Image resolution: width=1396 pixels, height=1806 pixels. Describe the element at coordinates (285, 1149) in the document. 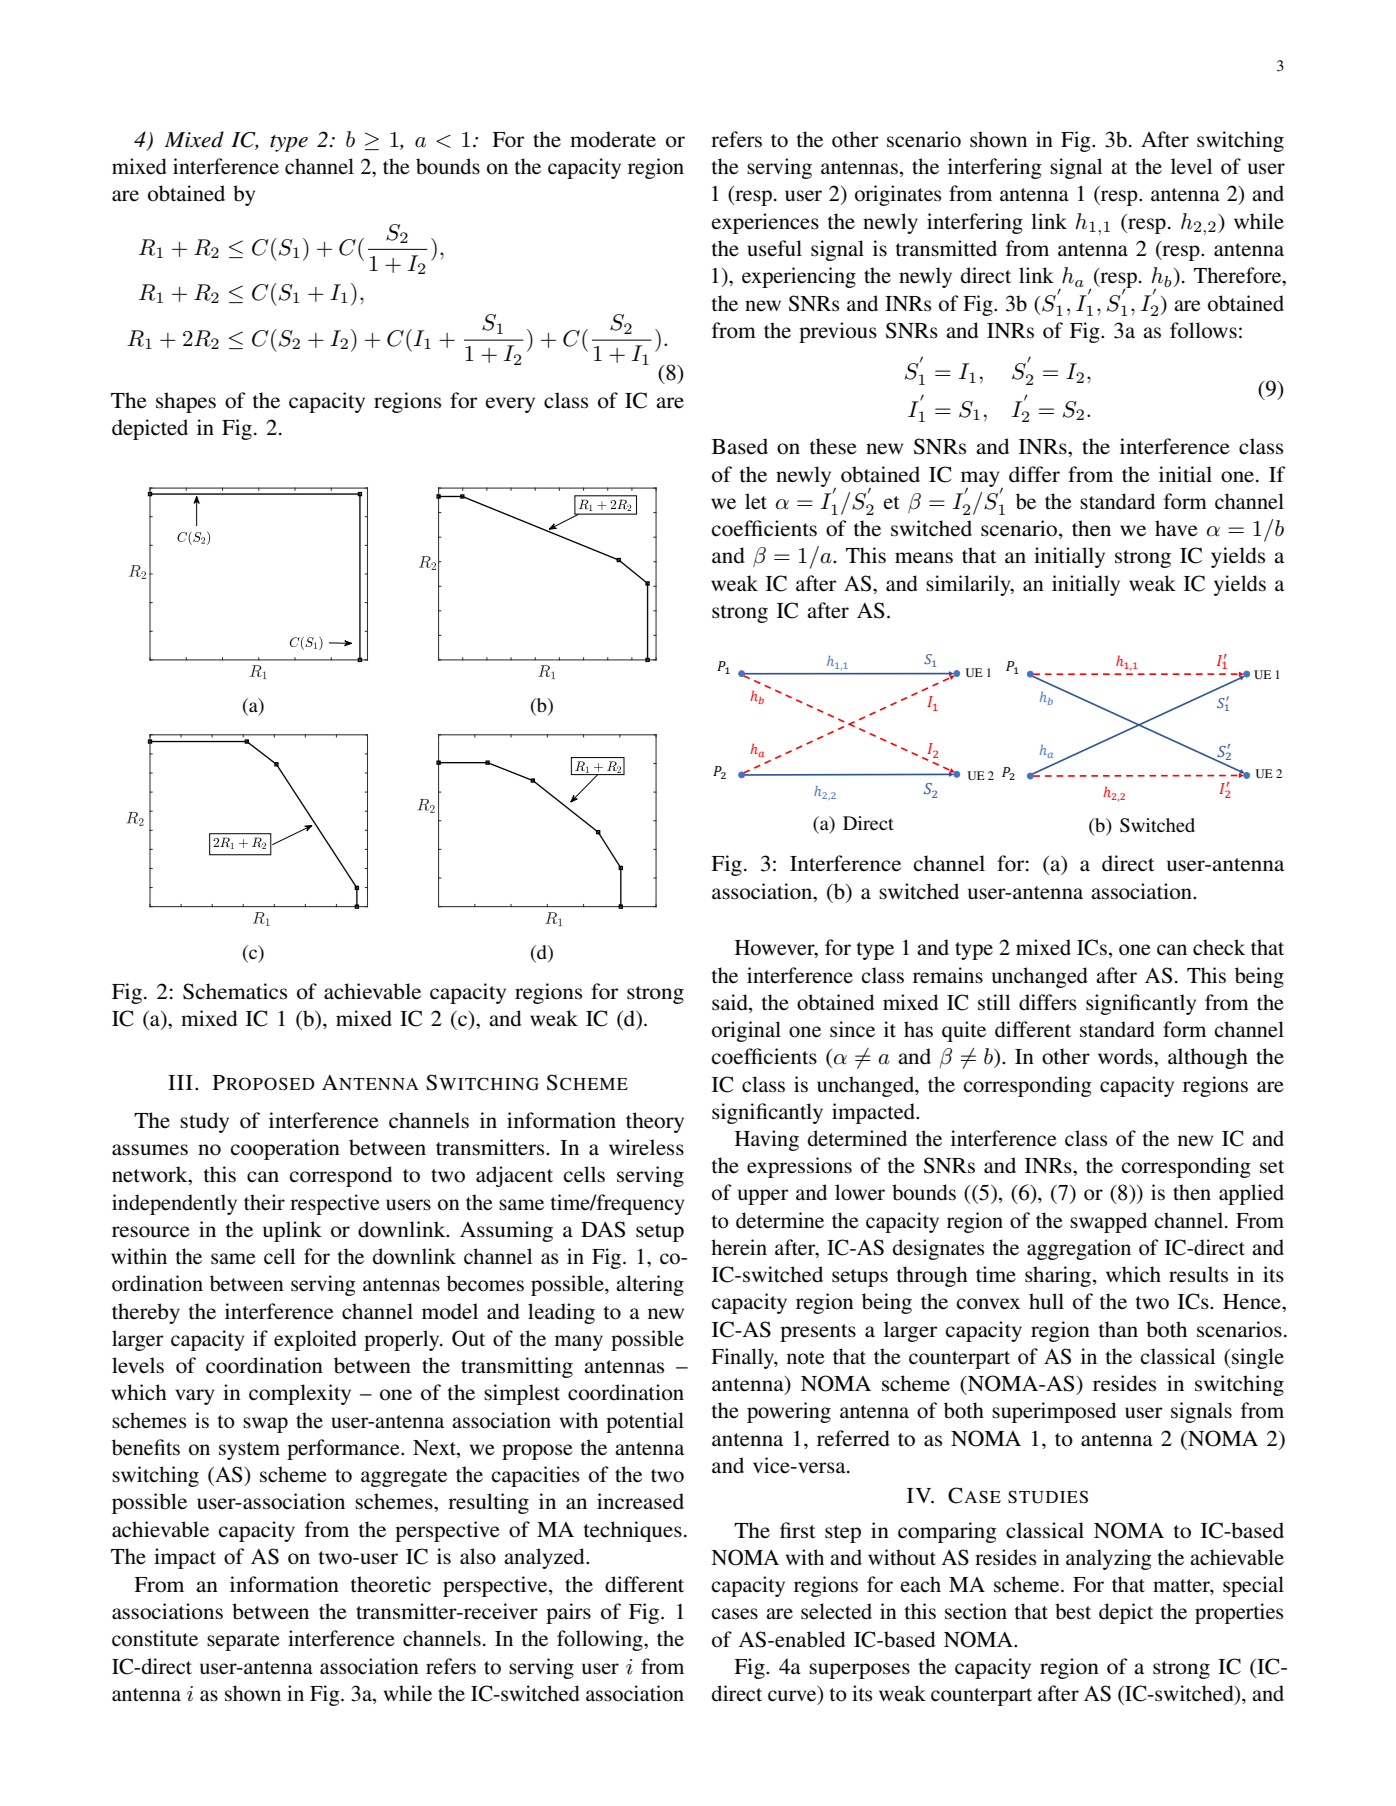

I see `cooperation` at that location.
